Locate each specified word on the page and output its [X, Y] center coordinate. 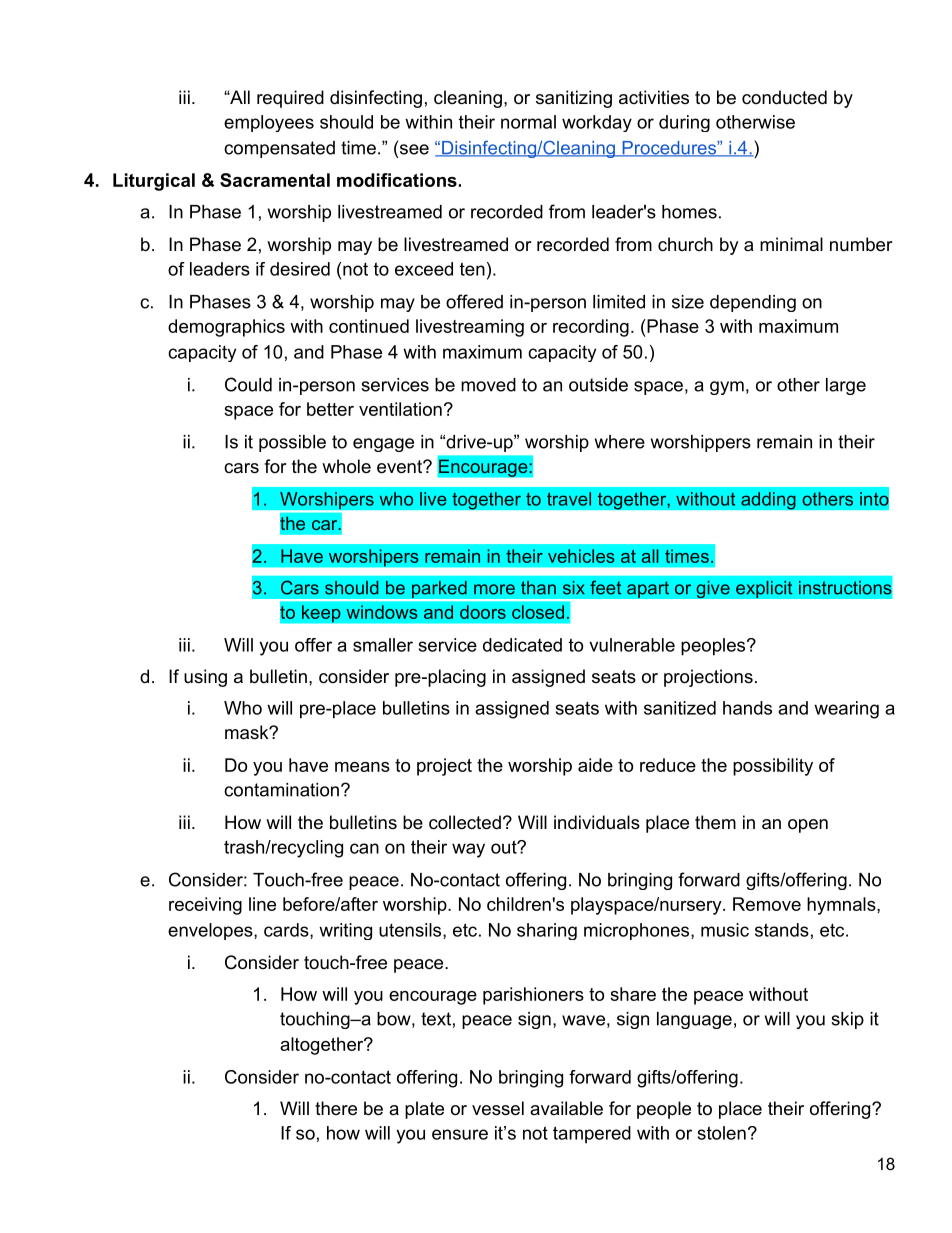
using [205, 678]
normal [528, 122]
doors [483, 612]
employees [269, 123]
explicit [764, 589]
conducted [784, 97]
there [336, 1108]
